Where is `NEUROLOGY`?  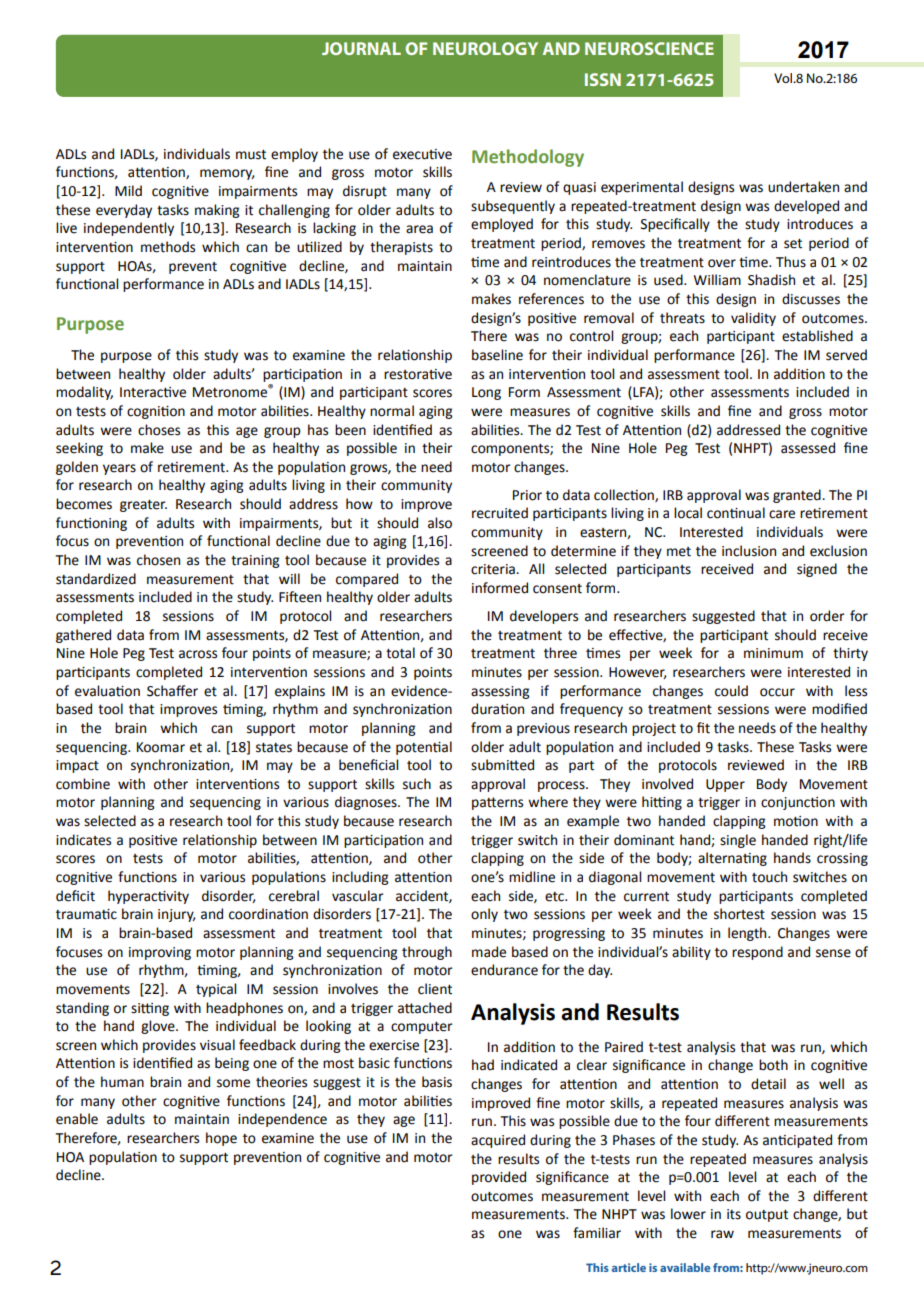
NEUROLOGY is located at coordinates (485, 48).
